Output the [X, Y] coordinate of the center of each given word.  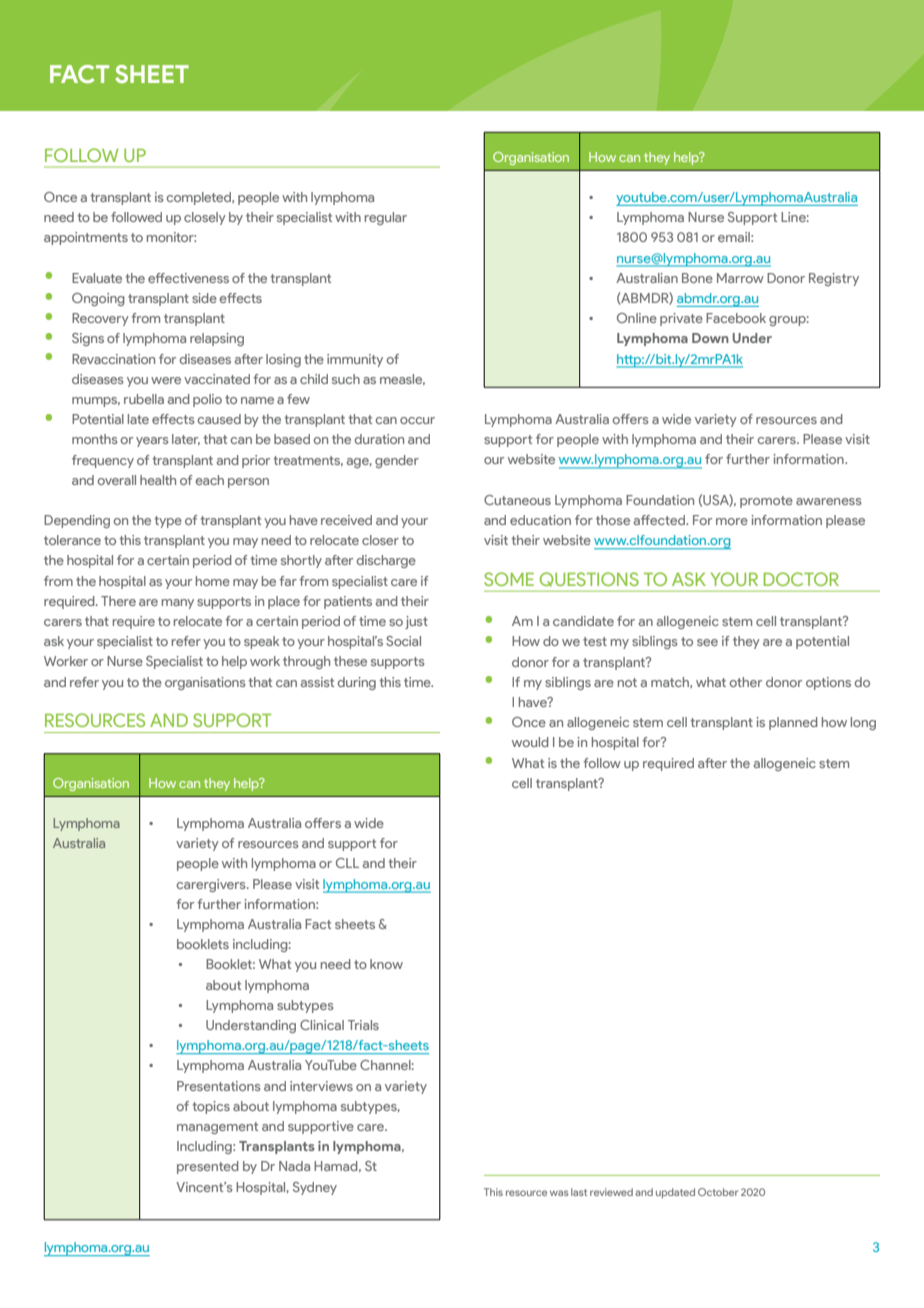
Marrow [740, 278]
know [386, 964]
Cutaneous [517, 500]
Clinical [322, 1025]
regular [386, 218]
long [863, 723]
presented [208, 1167]
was [559, 1193]
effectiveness [188, 278]
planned [793, 723]
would [530, 742]
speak [261, 642]
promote [766, 502]
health [158, 480]
